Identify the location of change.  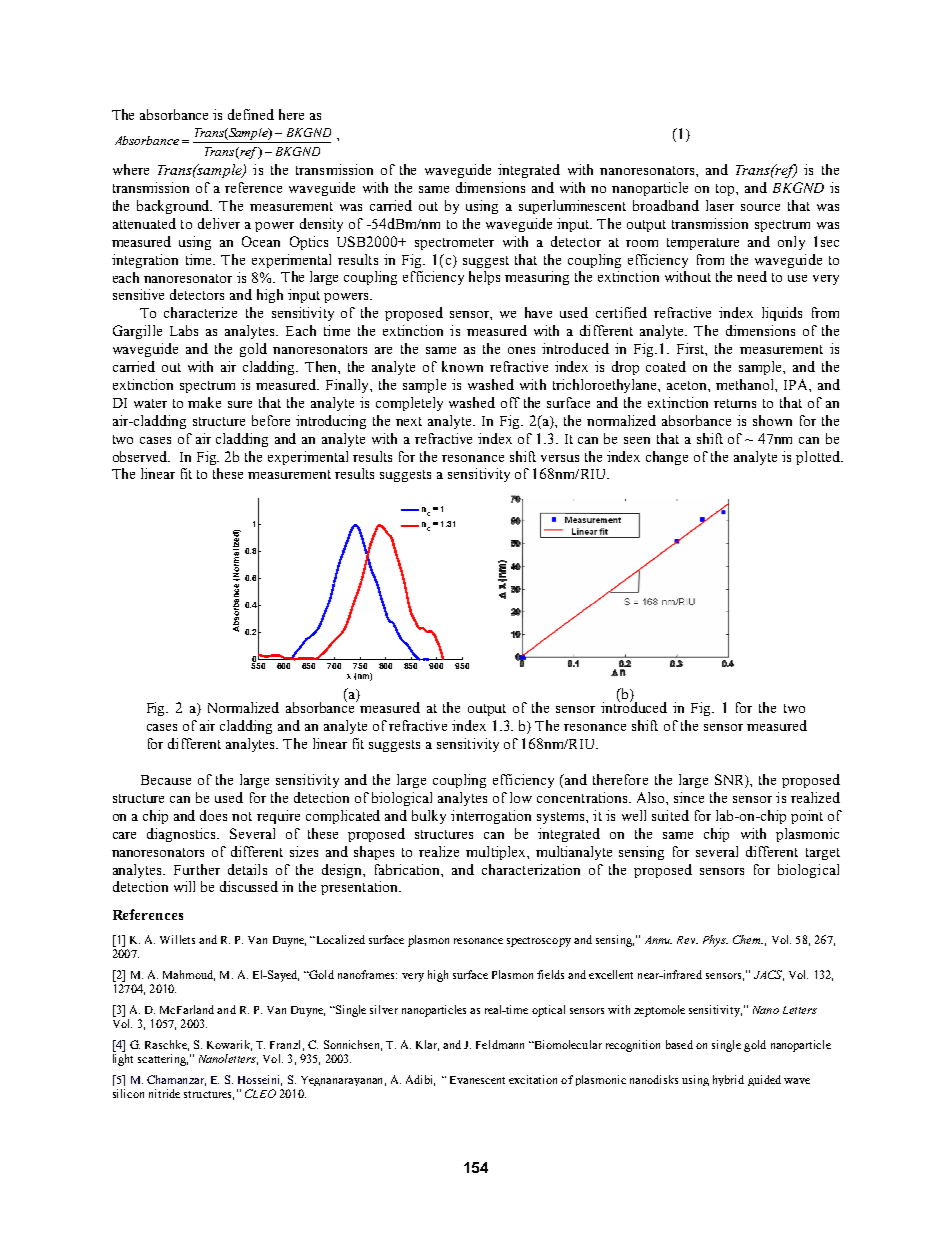
(667, 458).
